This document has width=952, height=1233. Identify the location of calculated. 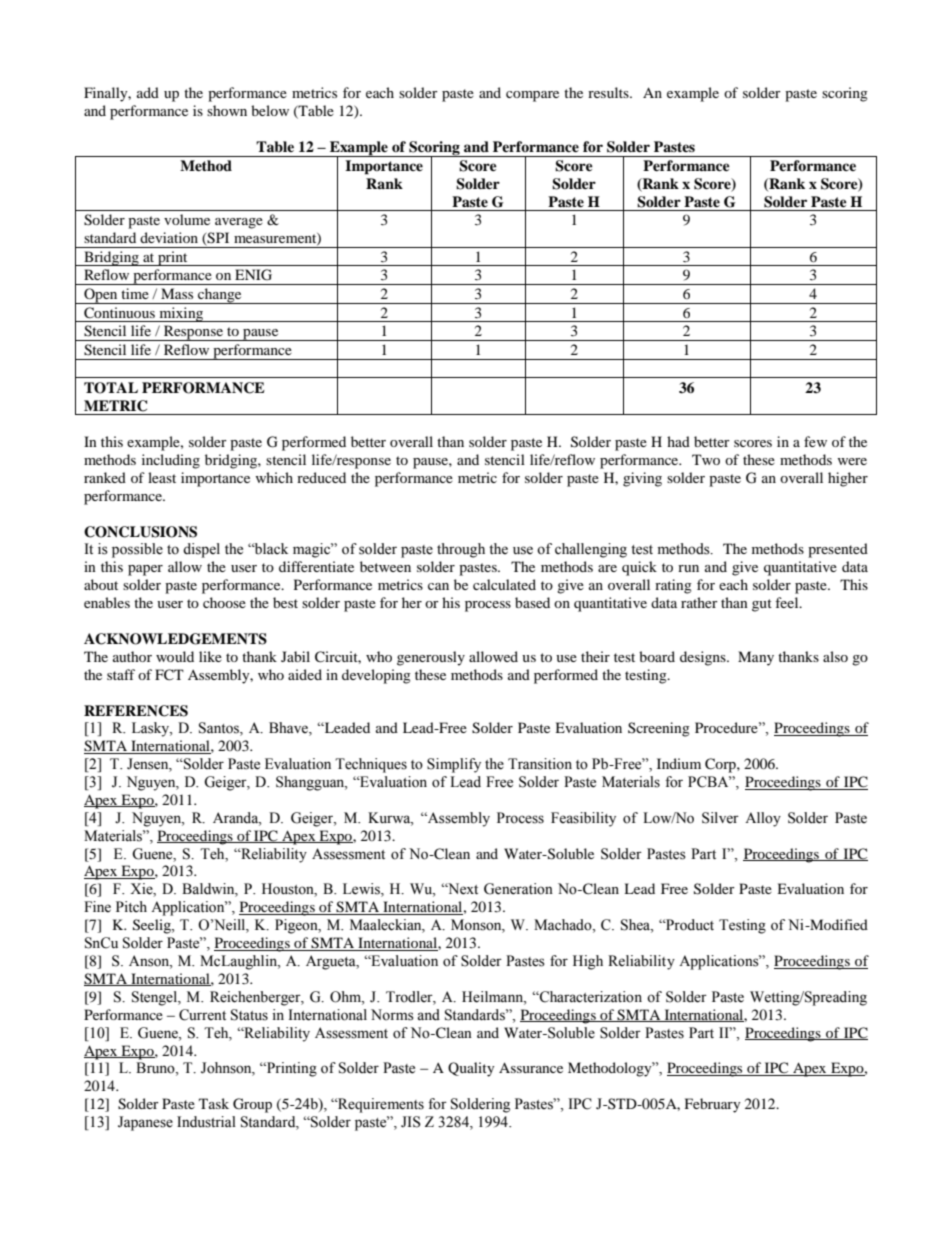
(504, 584).
